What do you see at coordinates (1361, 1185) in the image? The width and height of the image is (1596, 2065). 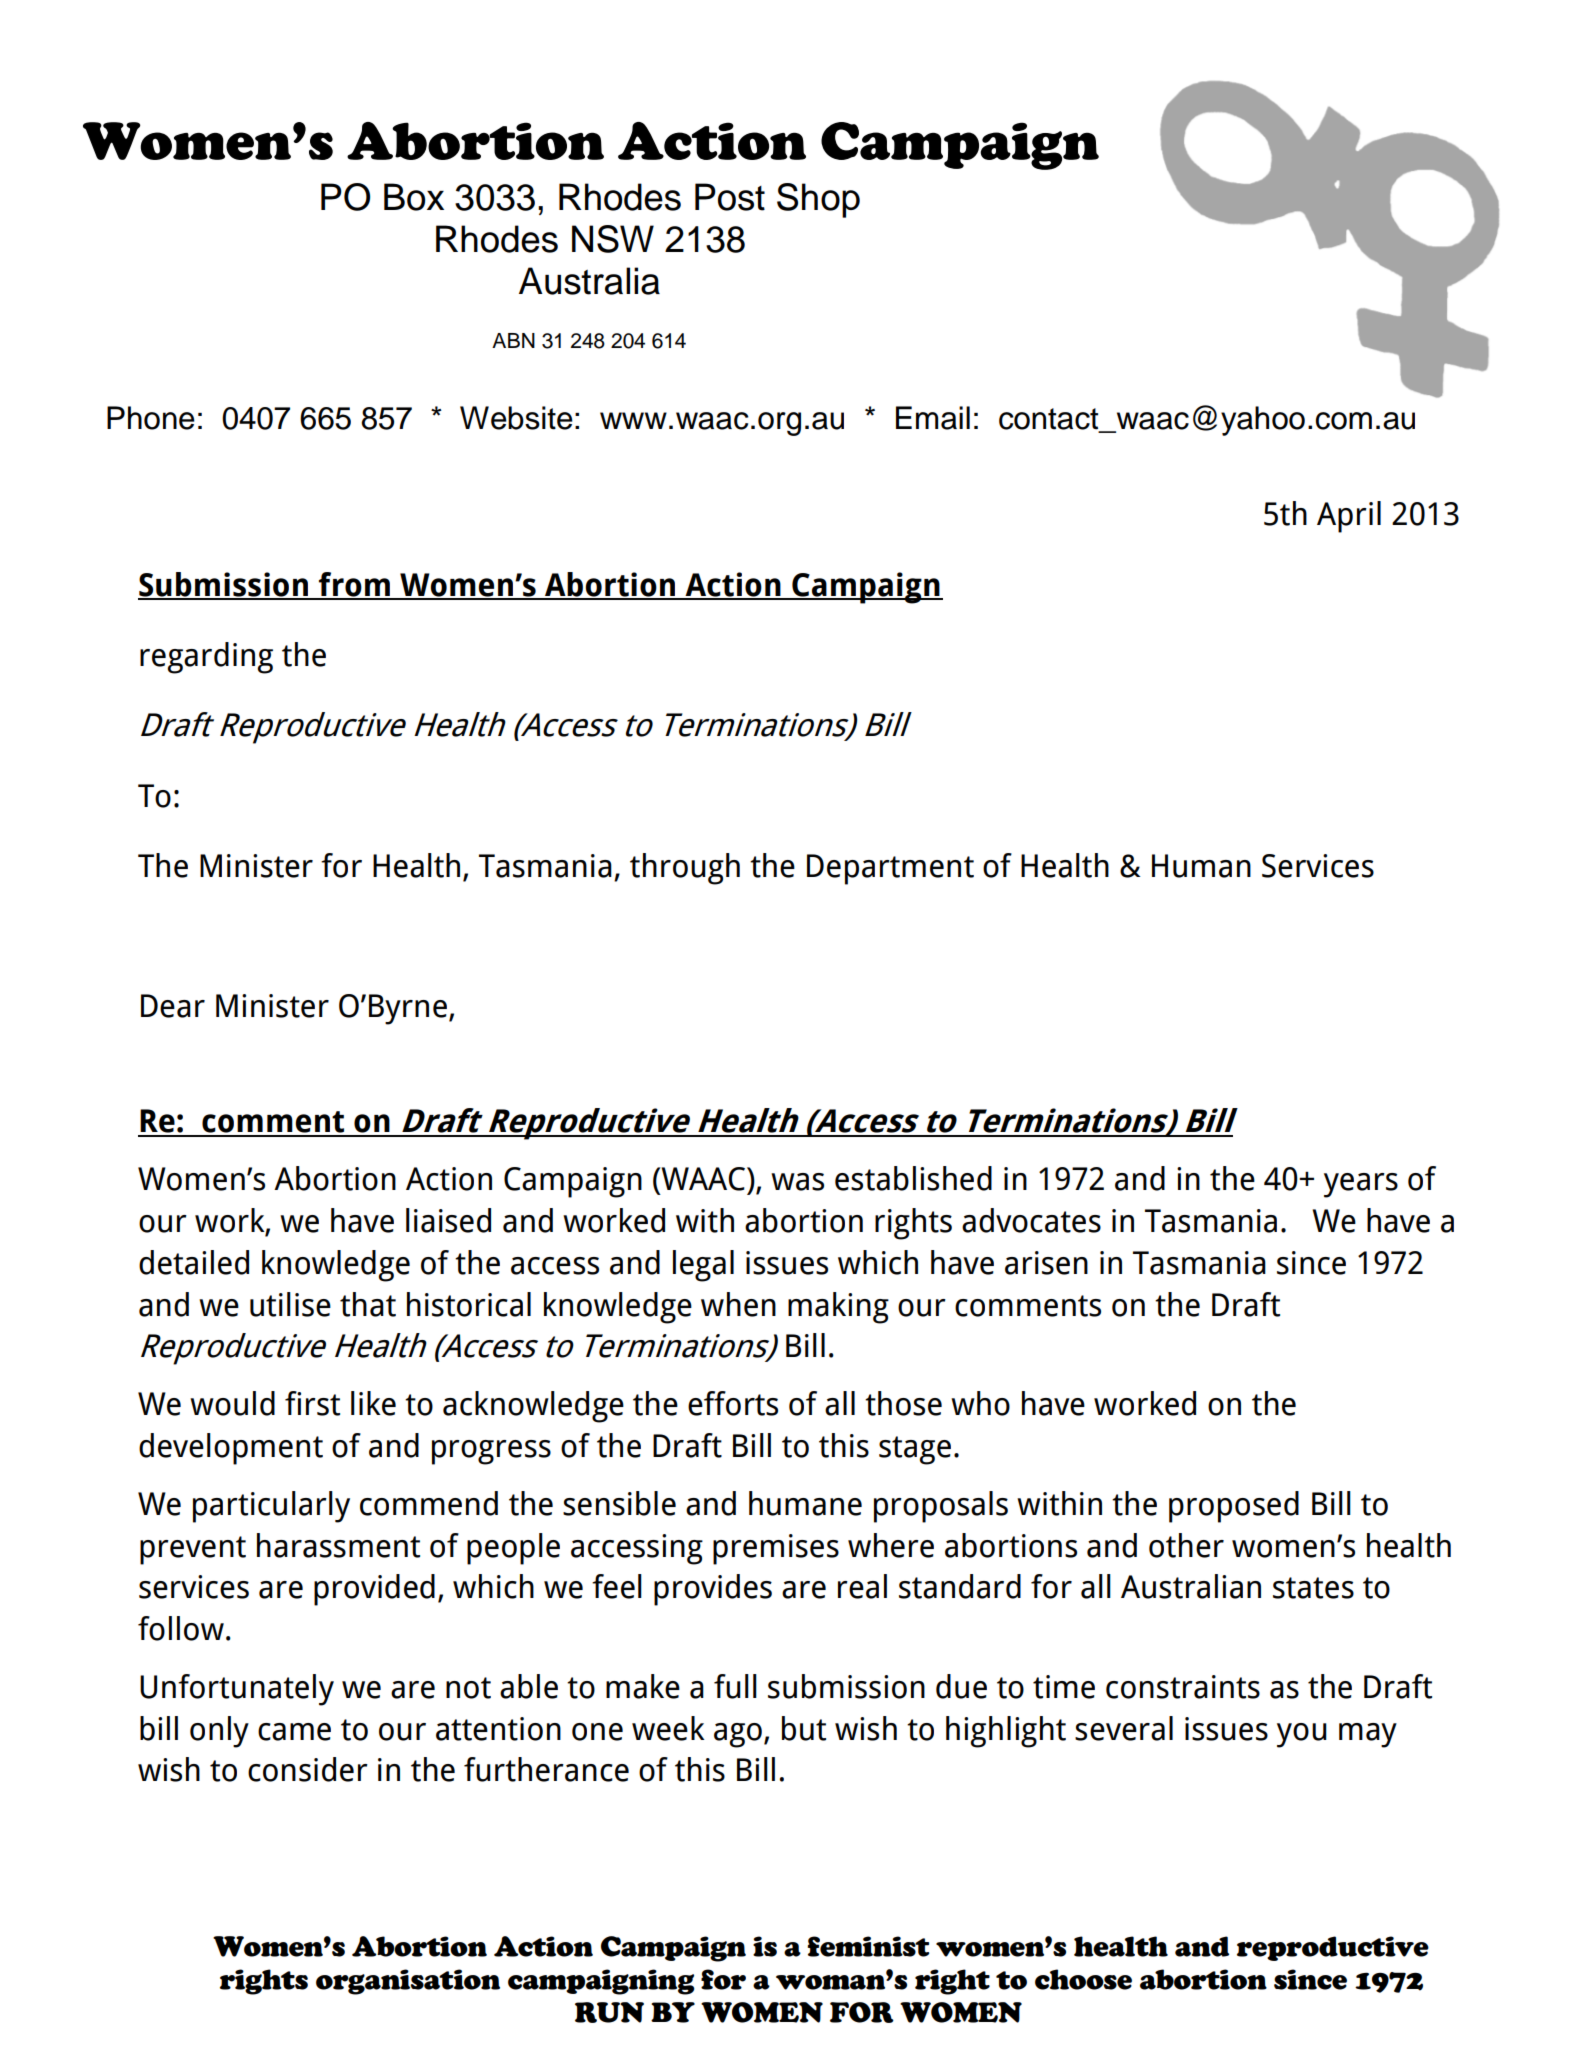 I see `years` at bounding box center [1361, 1185].
